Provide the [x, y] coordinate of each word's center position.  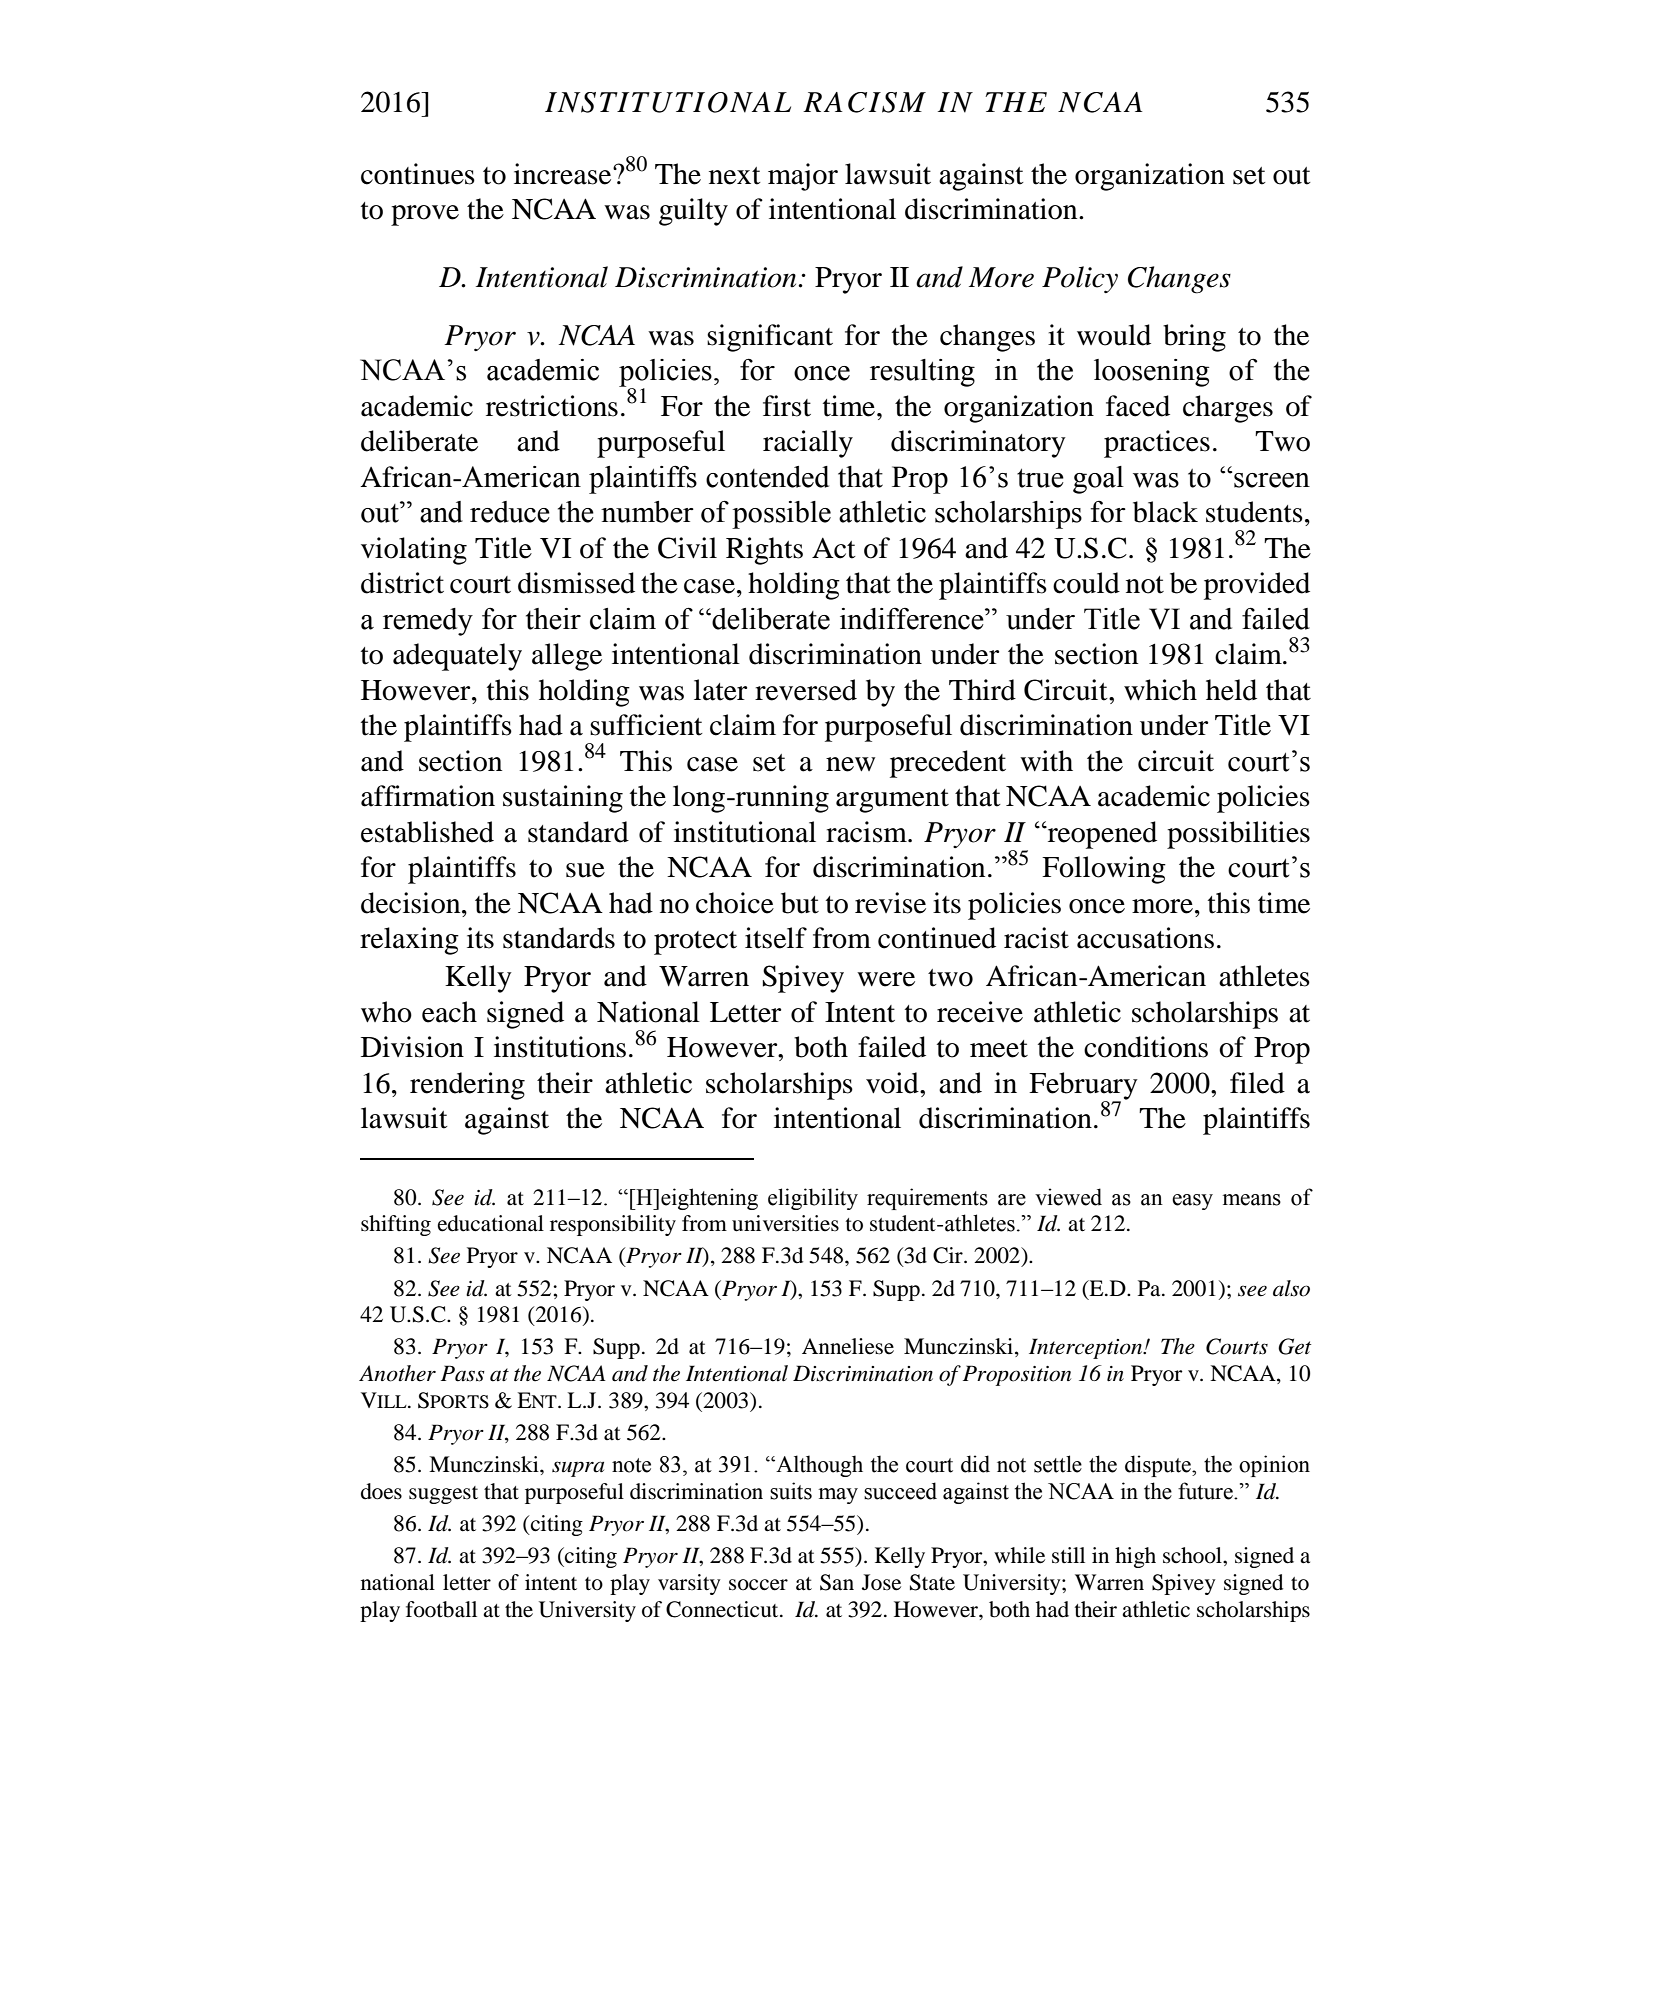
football [441, 1609]
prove [425, 215]
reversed [806, 690]
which [1160, 690]
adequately [457, 657]
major [803, 177]
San [837, 1582]
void [893, 1083]
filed [1257, 1083]
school [1193, 1555]
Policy [1080, 279]
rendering [467, 1086]
